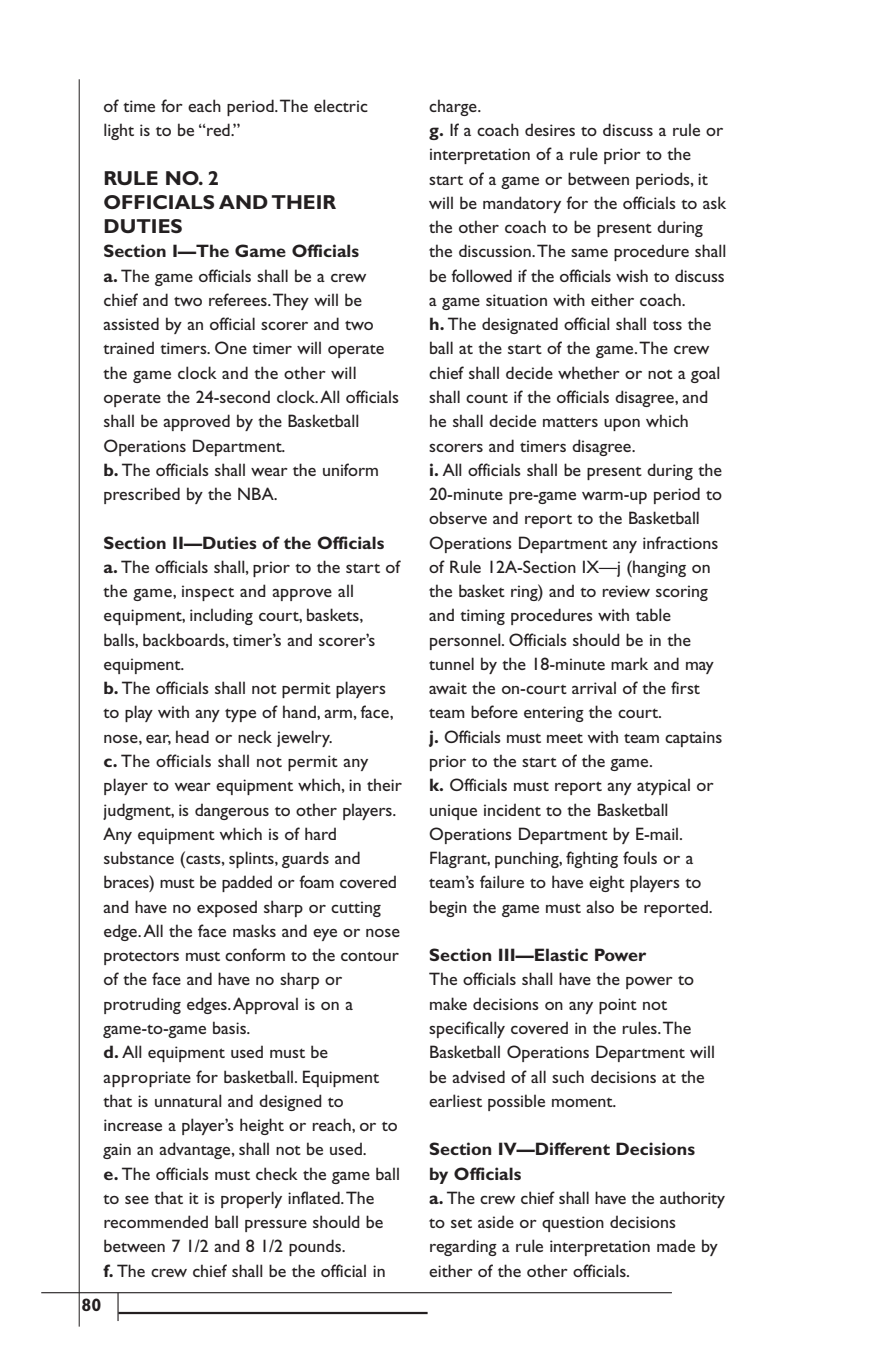 Image resolution: width=885 pixels, height=1372 pixels. Describe the element at coordinates (141, 958) in the screenshot. I see `protectors` at that location.
